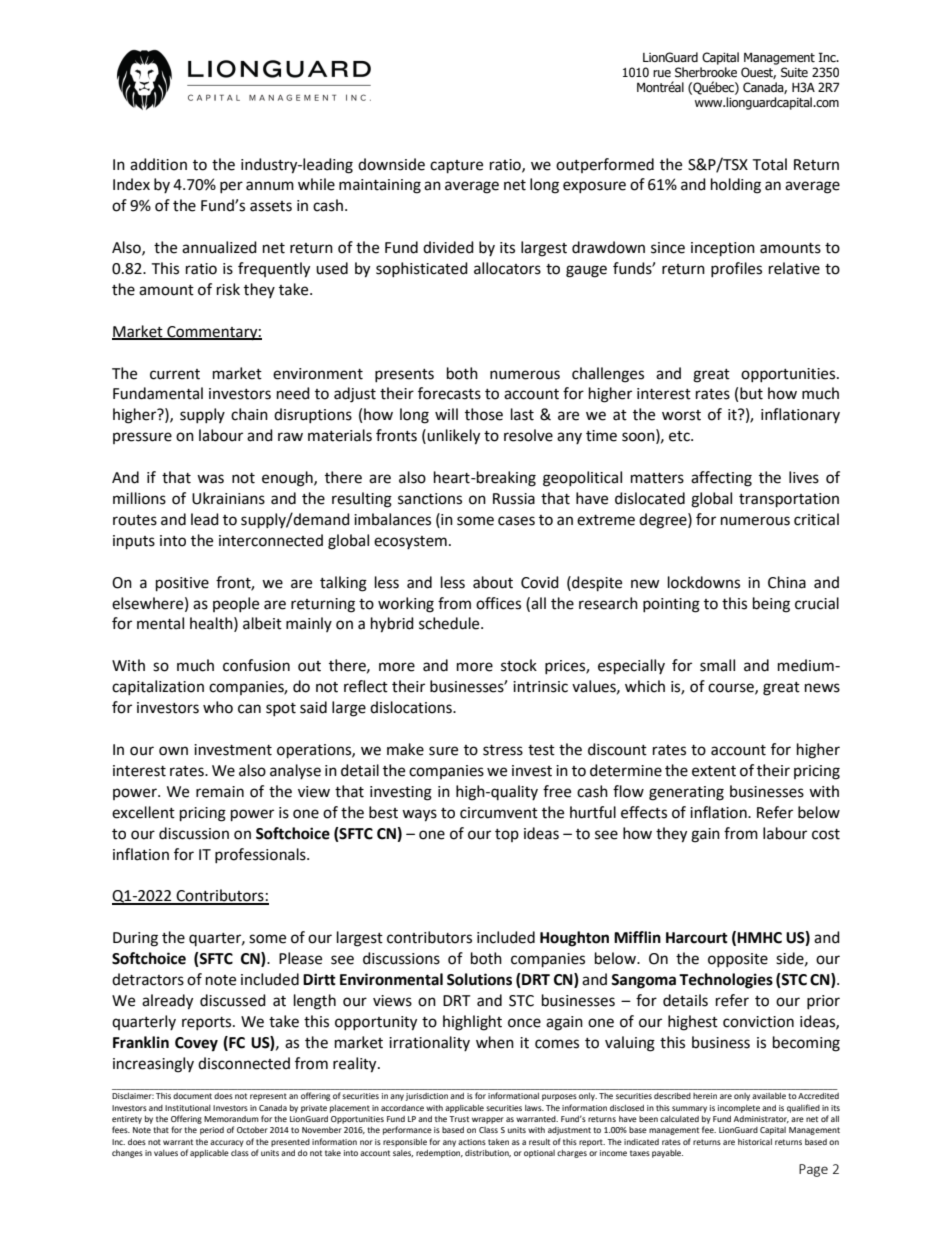  What do you see at coordinates (714, 771) in the screenshot?
I see `extent` at bounding box center [714, 771].
